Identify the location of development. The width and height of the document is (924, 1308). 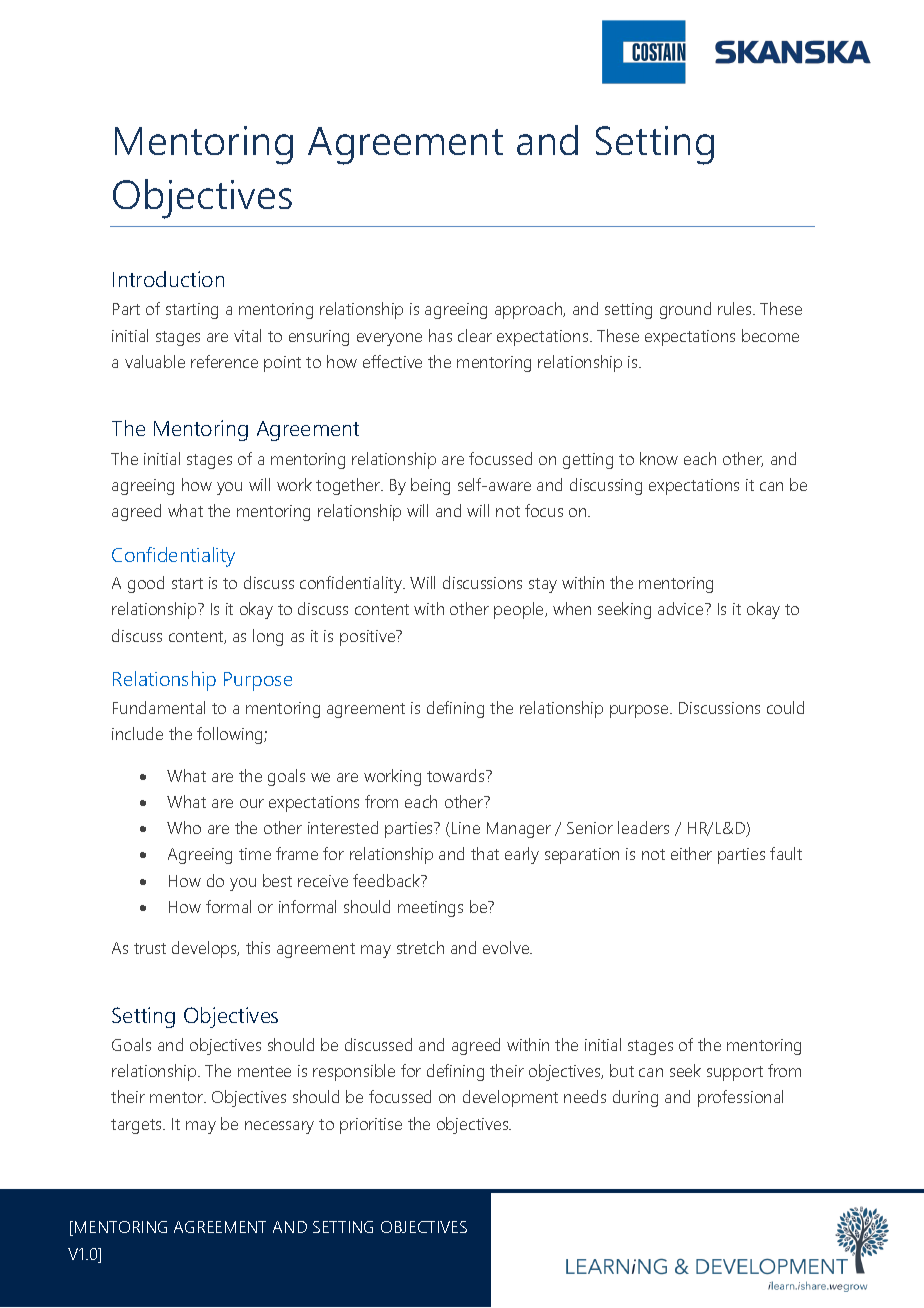
(510, 1098).
